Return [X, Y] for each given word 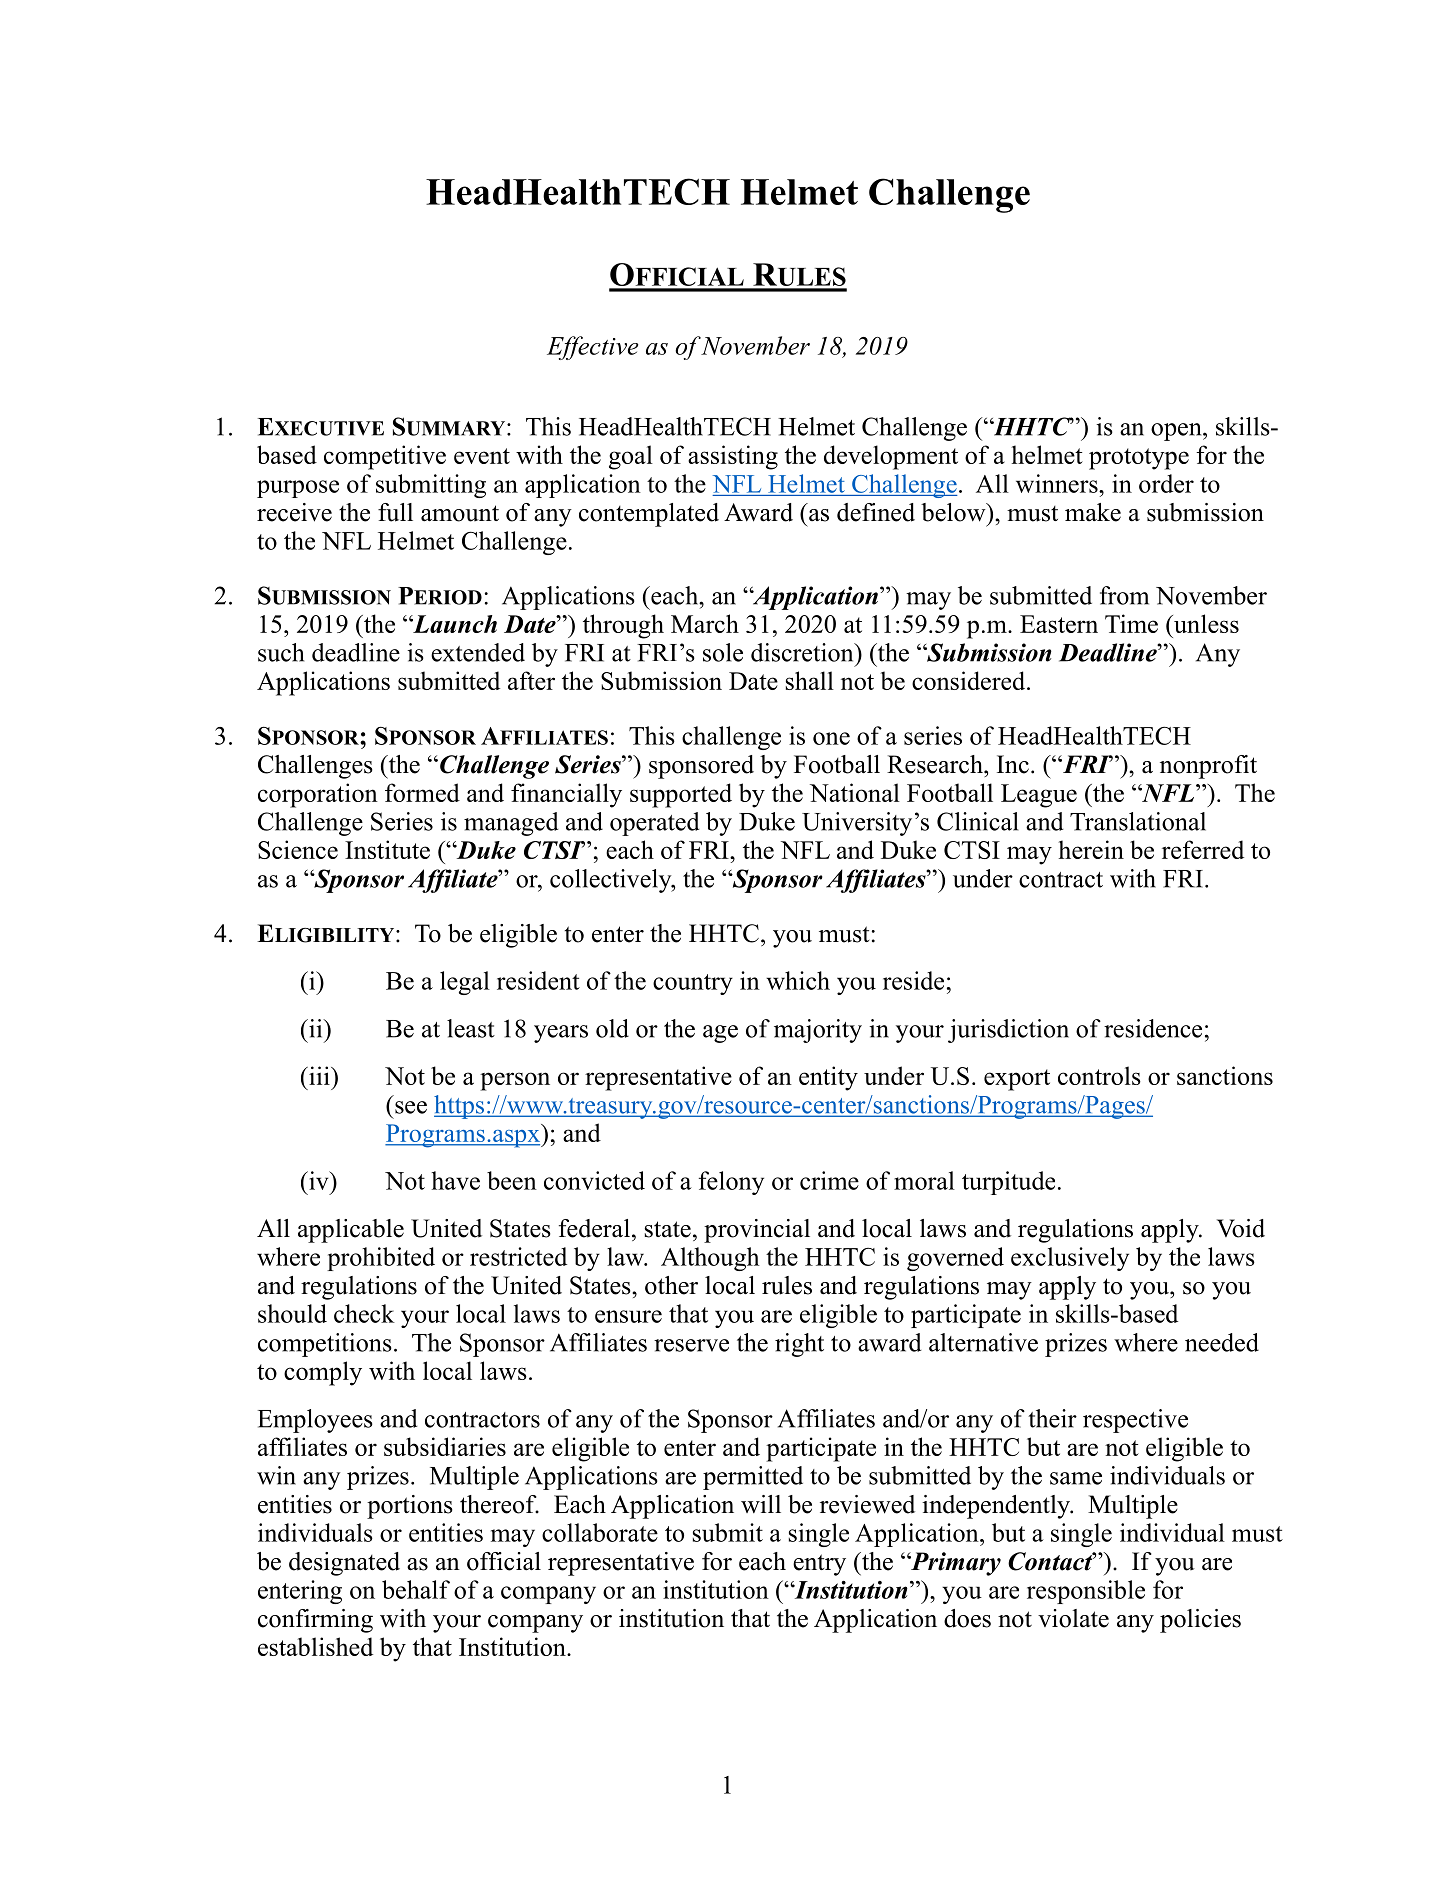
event [482, 456]
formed [422, 792]
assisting [733, 457]
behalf [416, 1589]
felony [731, 1183]
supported [681, 795]
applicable [351, 1231]
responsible [1086, 1592]
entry [819, 1565]
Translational [1138, 821]
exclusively [1070, 1259]
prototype [1139, 459]
